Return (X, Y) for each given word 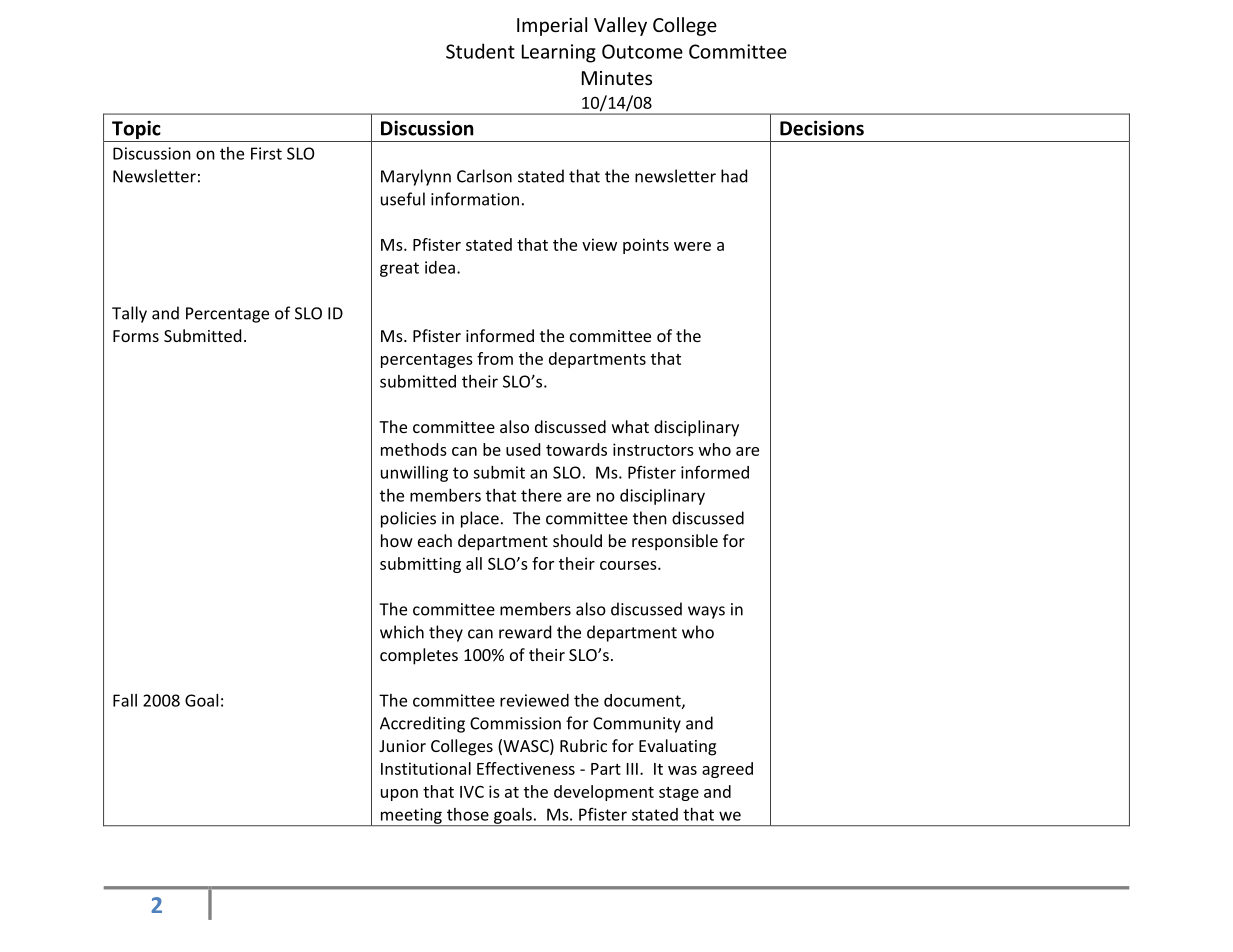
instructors (653, 449)
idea (440, 267)
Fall (125, 700)
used (523, 449)
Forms (136, 336)
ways (706, 612)
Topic (136, 129)
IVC (472, 792)
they (446, 633)
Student (480, 51)
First (266, 153)
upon (399, 795)
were (692, 246)
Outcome (642, 51)
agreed (727, 770)
